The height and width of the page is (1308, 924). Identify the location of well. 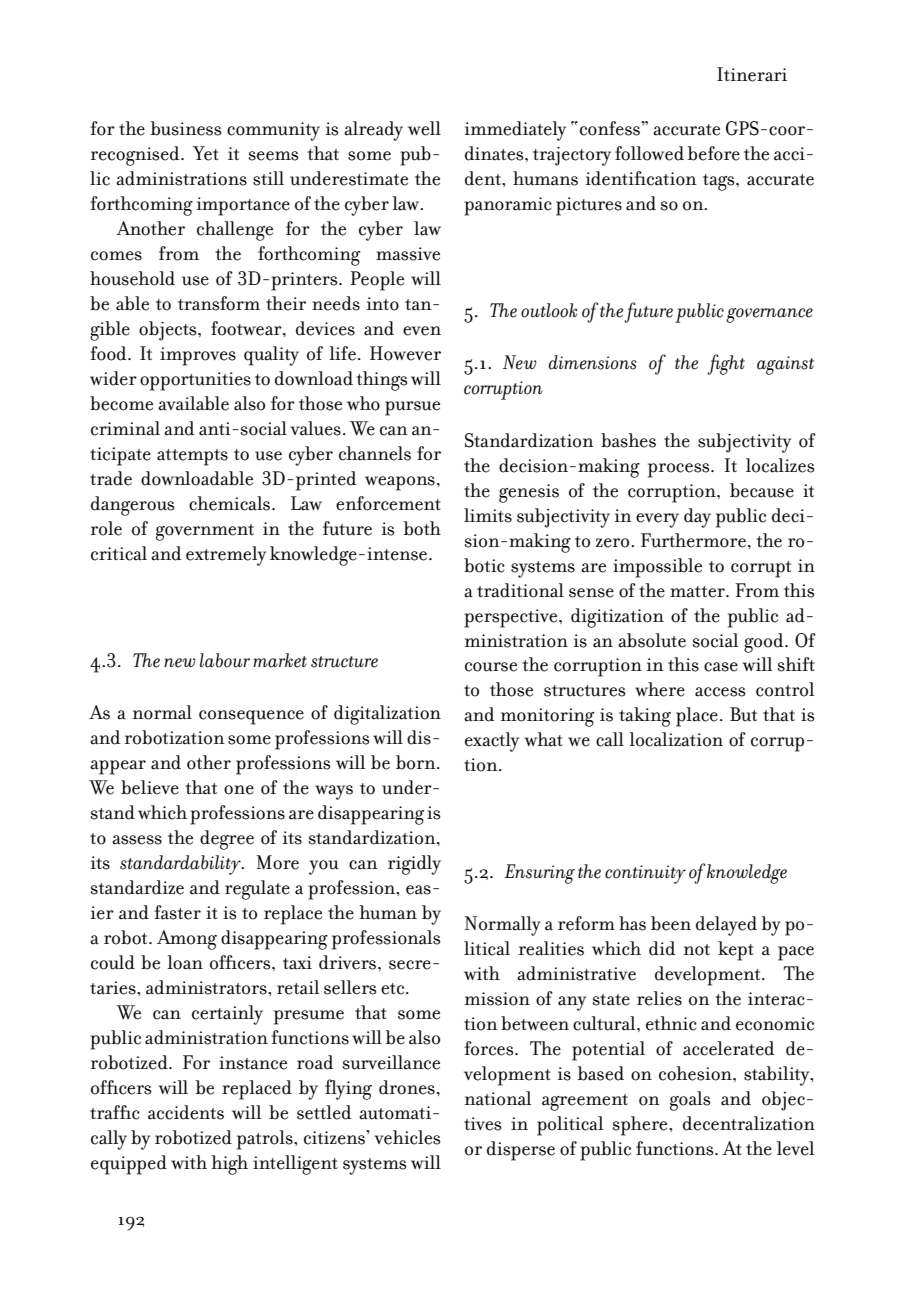
(424, 128).
